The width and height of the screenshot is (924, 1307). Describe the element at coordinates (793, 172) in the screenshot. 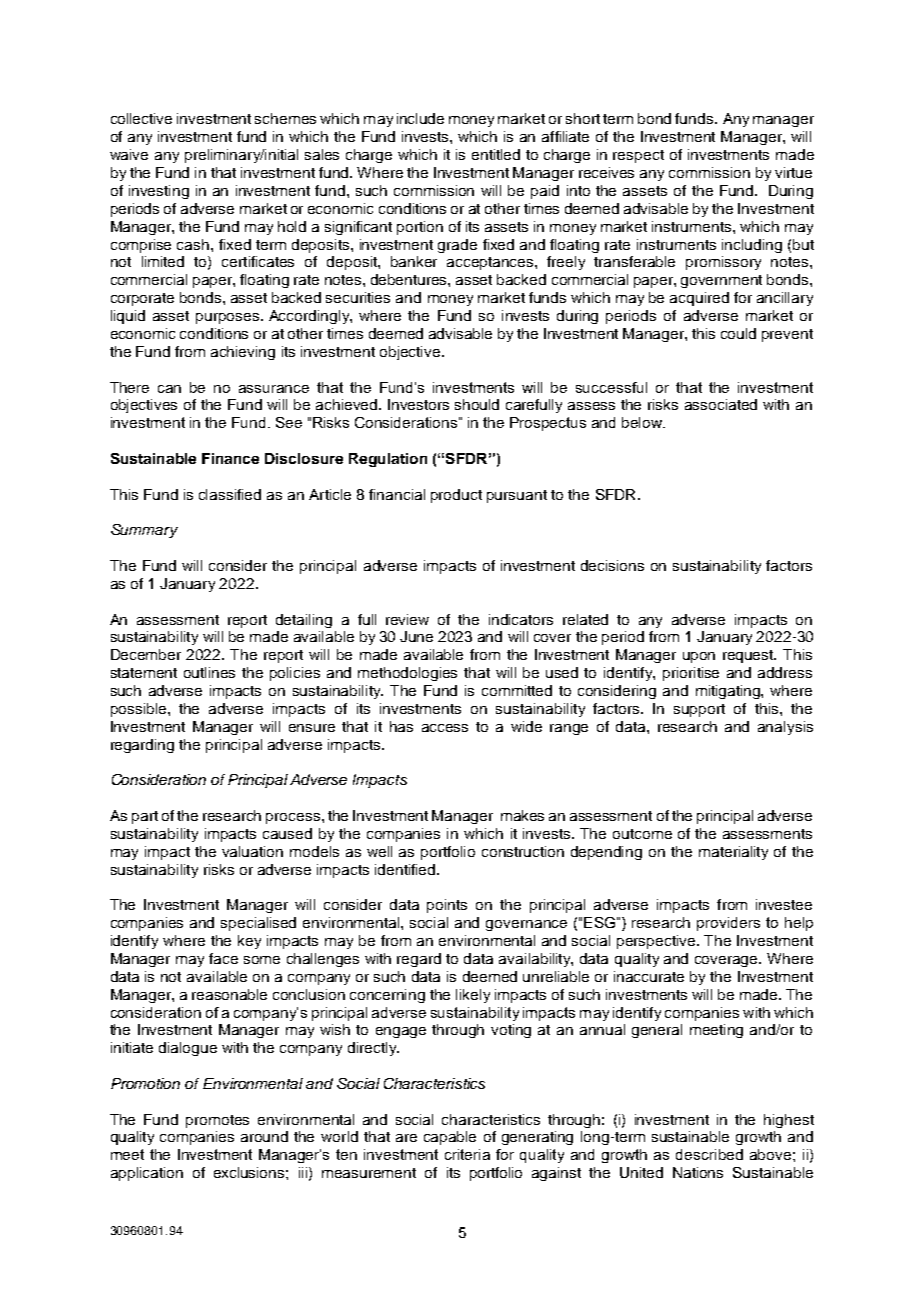

I see `virtue` at that location.
